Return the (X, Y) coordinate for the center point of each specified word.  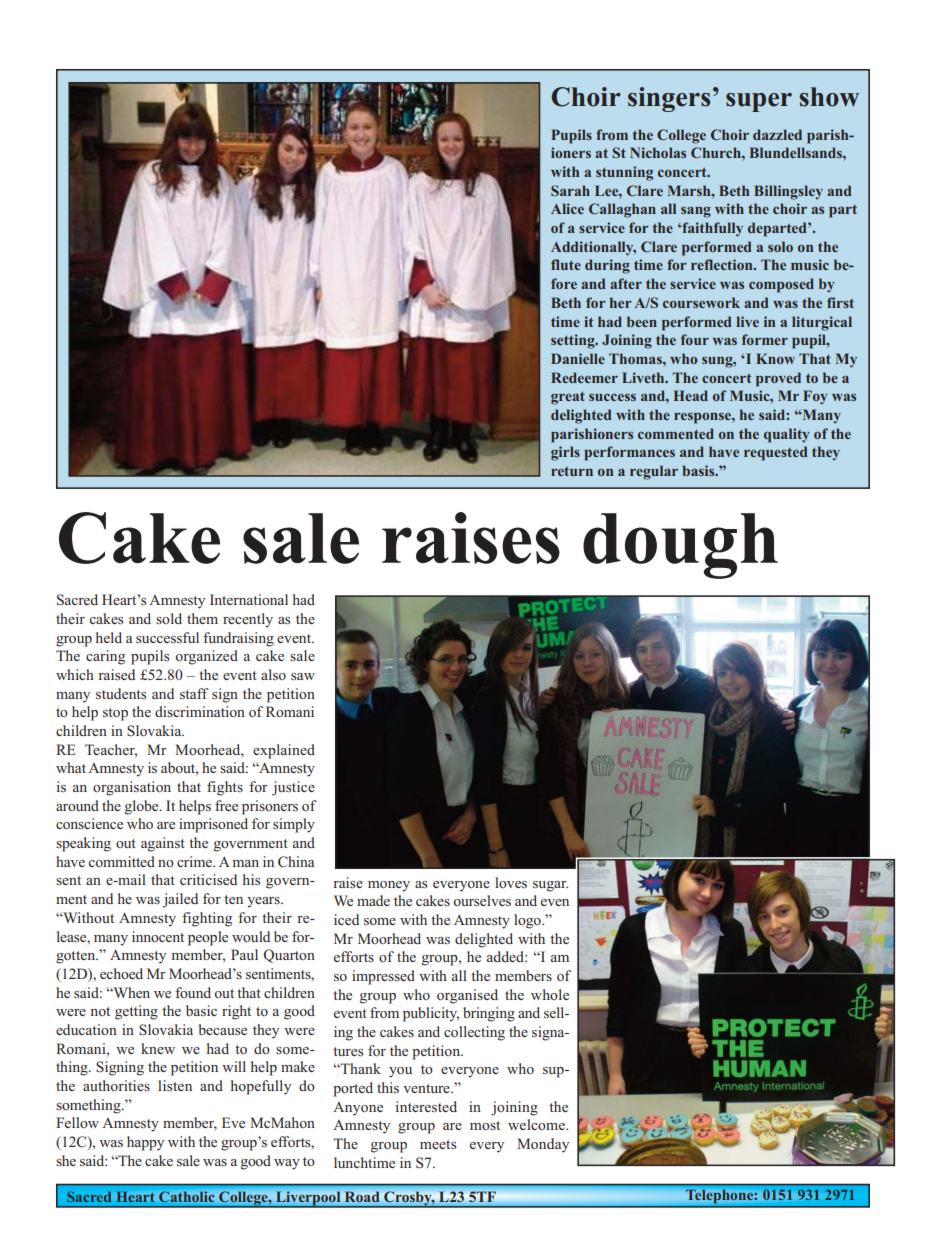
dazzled (777, 134)
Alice (567, 208)
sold (169, 618)
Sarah (570, 190)
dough (680, 546)
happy (145, 1143)
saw (303, 676)
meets (438, 1144)
